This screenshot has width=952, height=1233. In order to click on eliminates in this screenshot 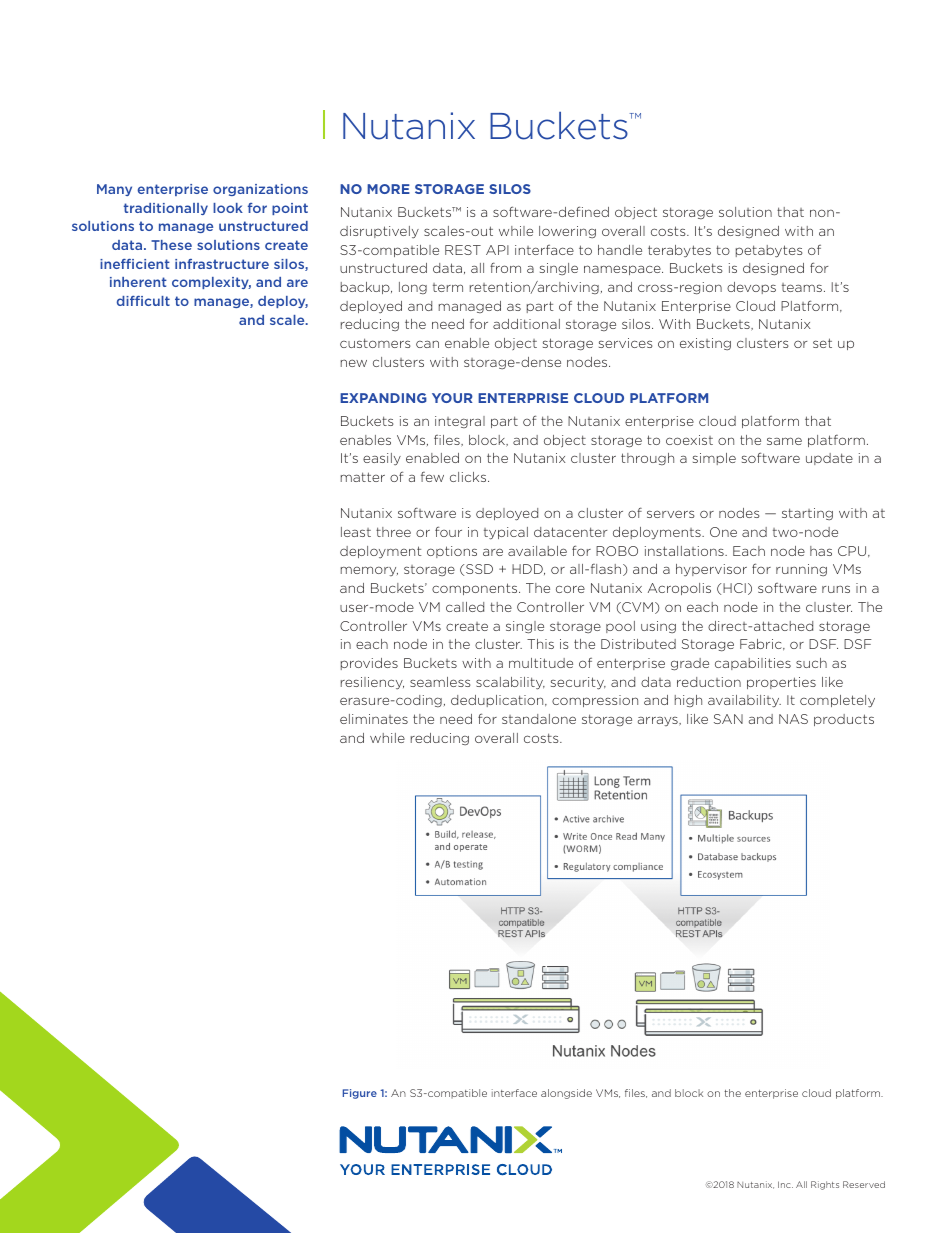, I will do `click(374, 719)`.
